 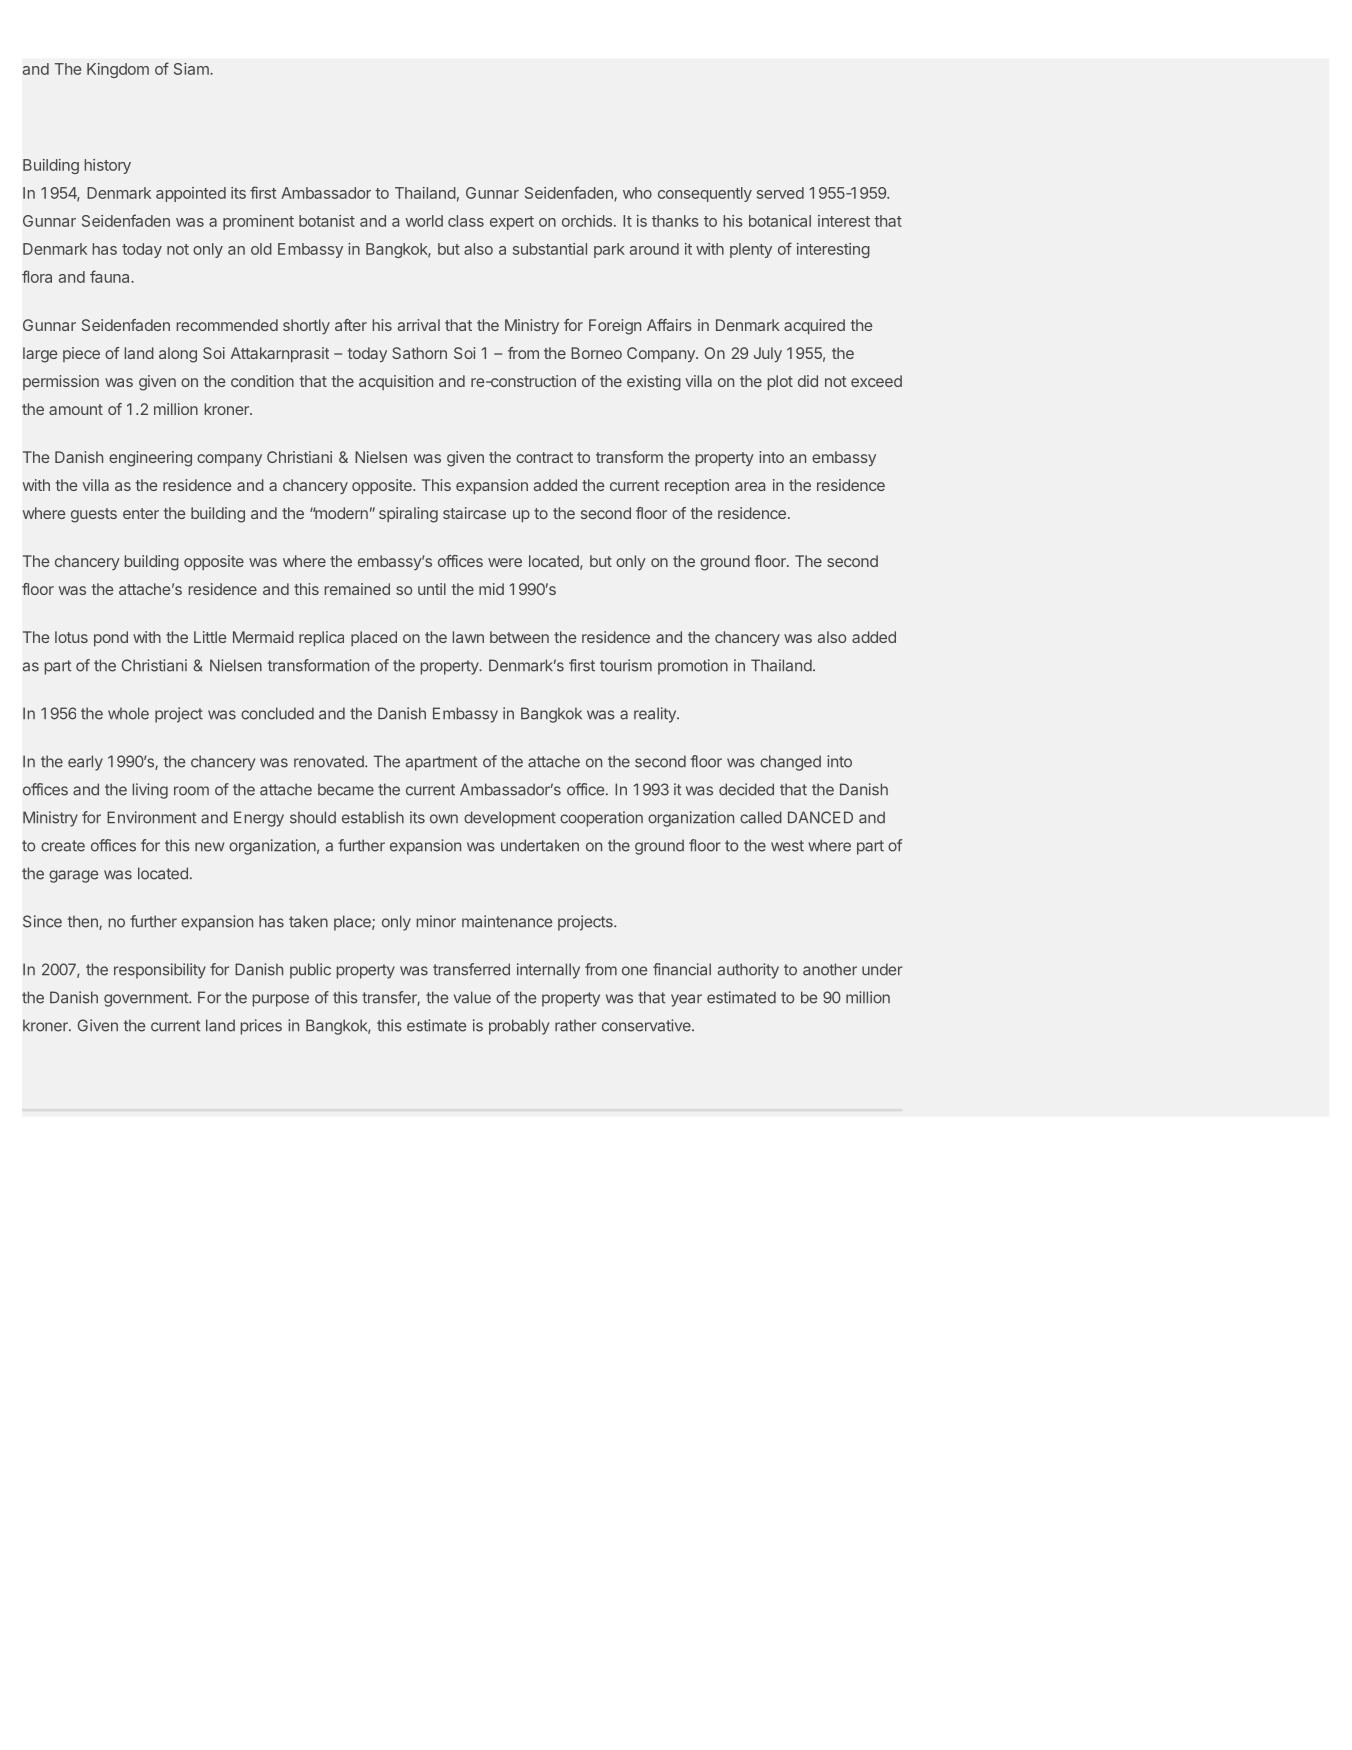 What do you see at coordinates (191, 194) in the screenshot?
I see `appointed` at bounding box center [191, 194].
